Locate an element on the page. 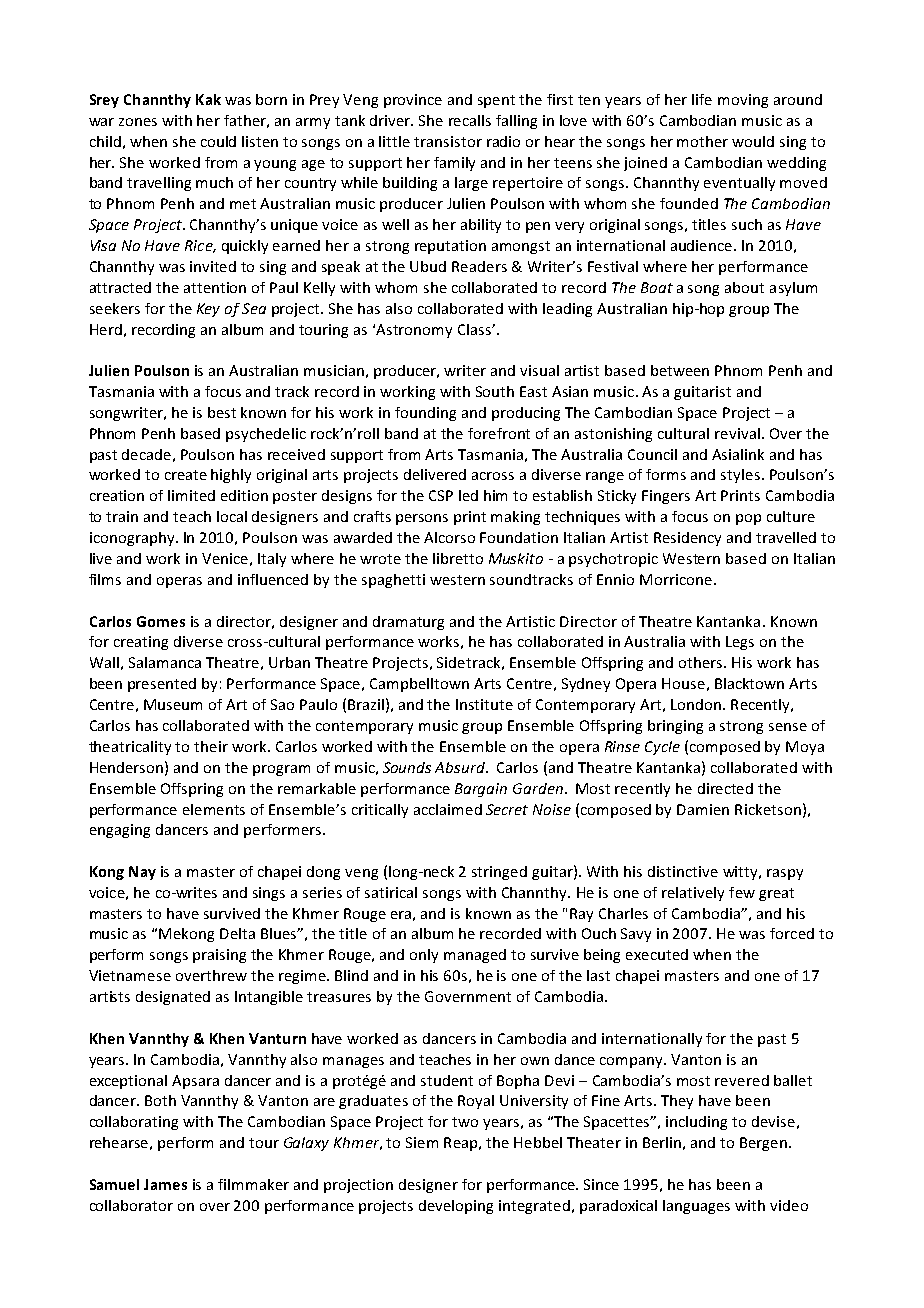 The height and width of the image is (1308, 924). developing is located at coordinates (456, 1207).
